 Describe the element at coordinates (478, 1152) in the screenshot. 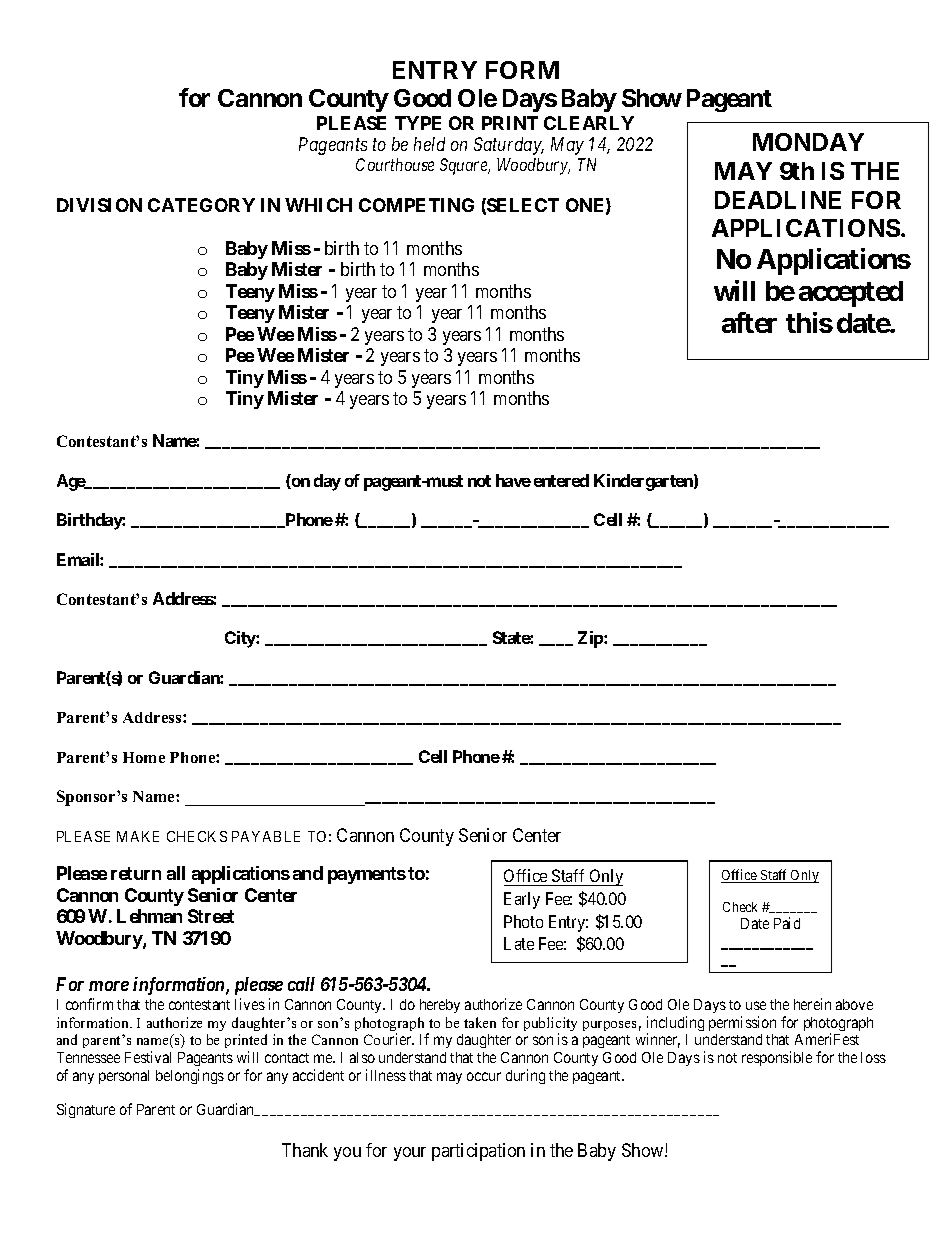

I see `participation` at that location.
